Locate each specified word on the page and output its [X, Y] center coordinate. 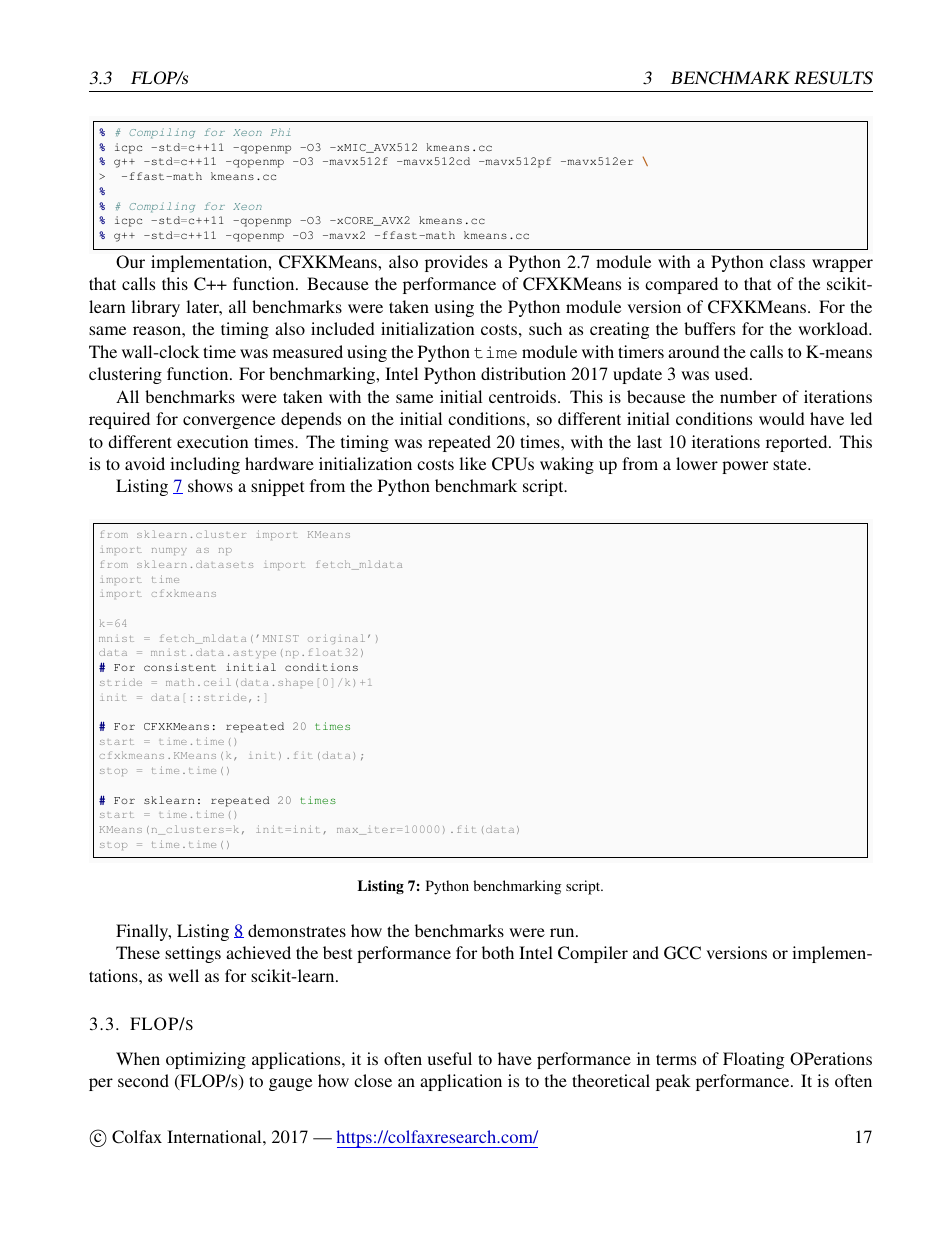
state [791, 464]
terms [676, 1059]
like [472, 463]
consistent [180, 667]
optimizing [206, 1060]
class [787, 261]
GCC [682, 953]
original [336, 639]
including [205, 465]
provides [456, 263]
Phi [281, 132]
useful [449, 1058]
